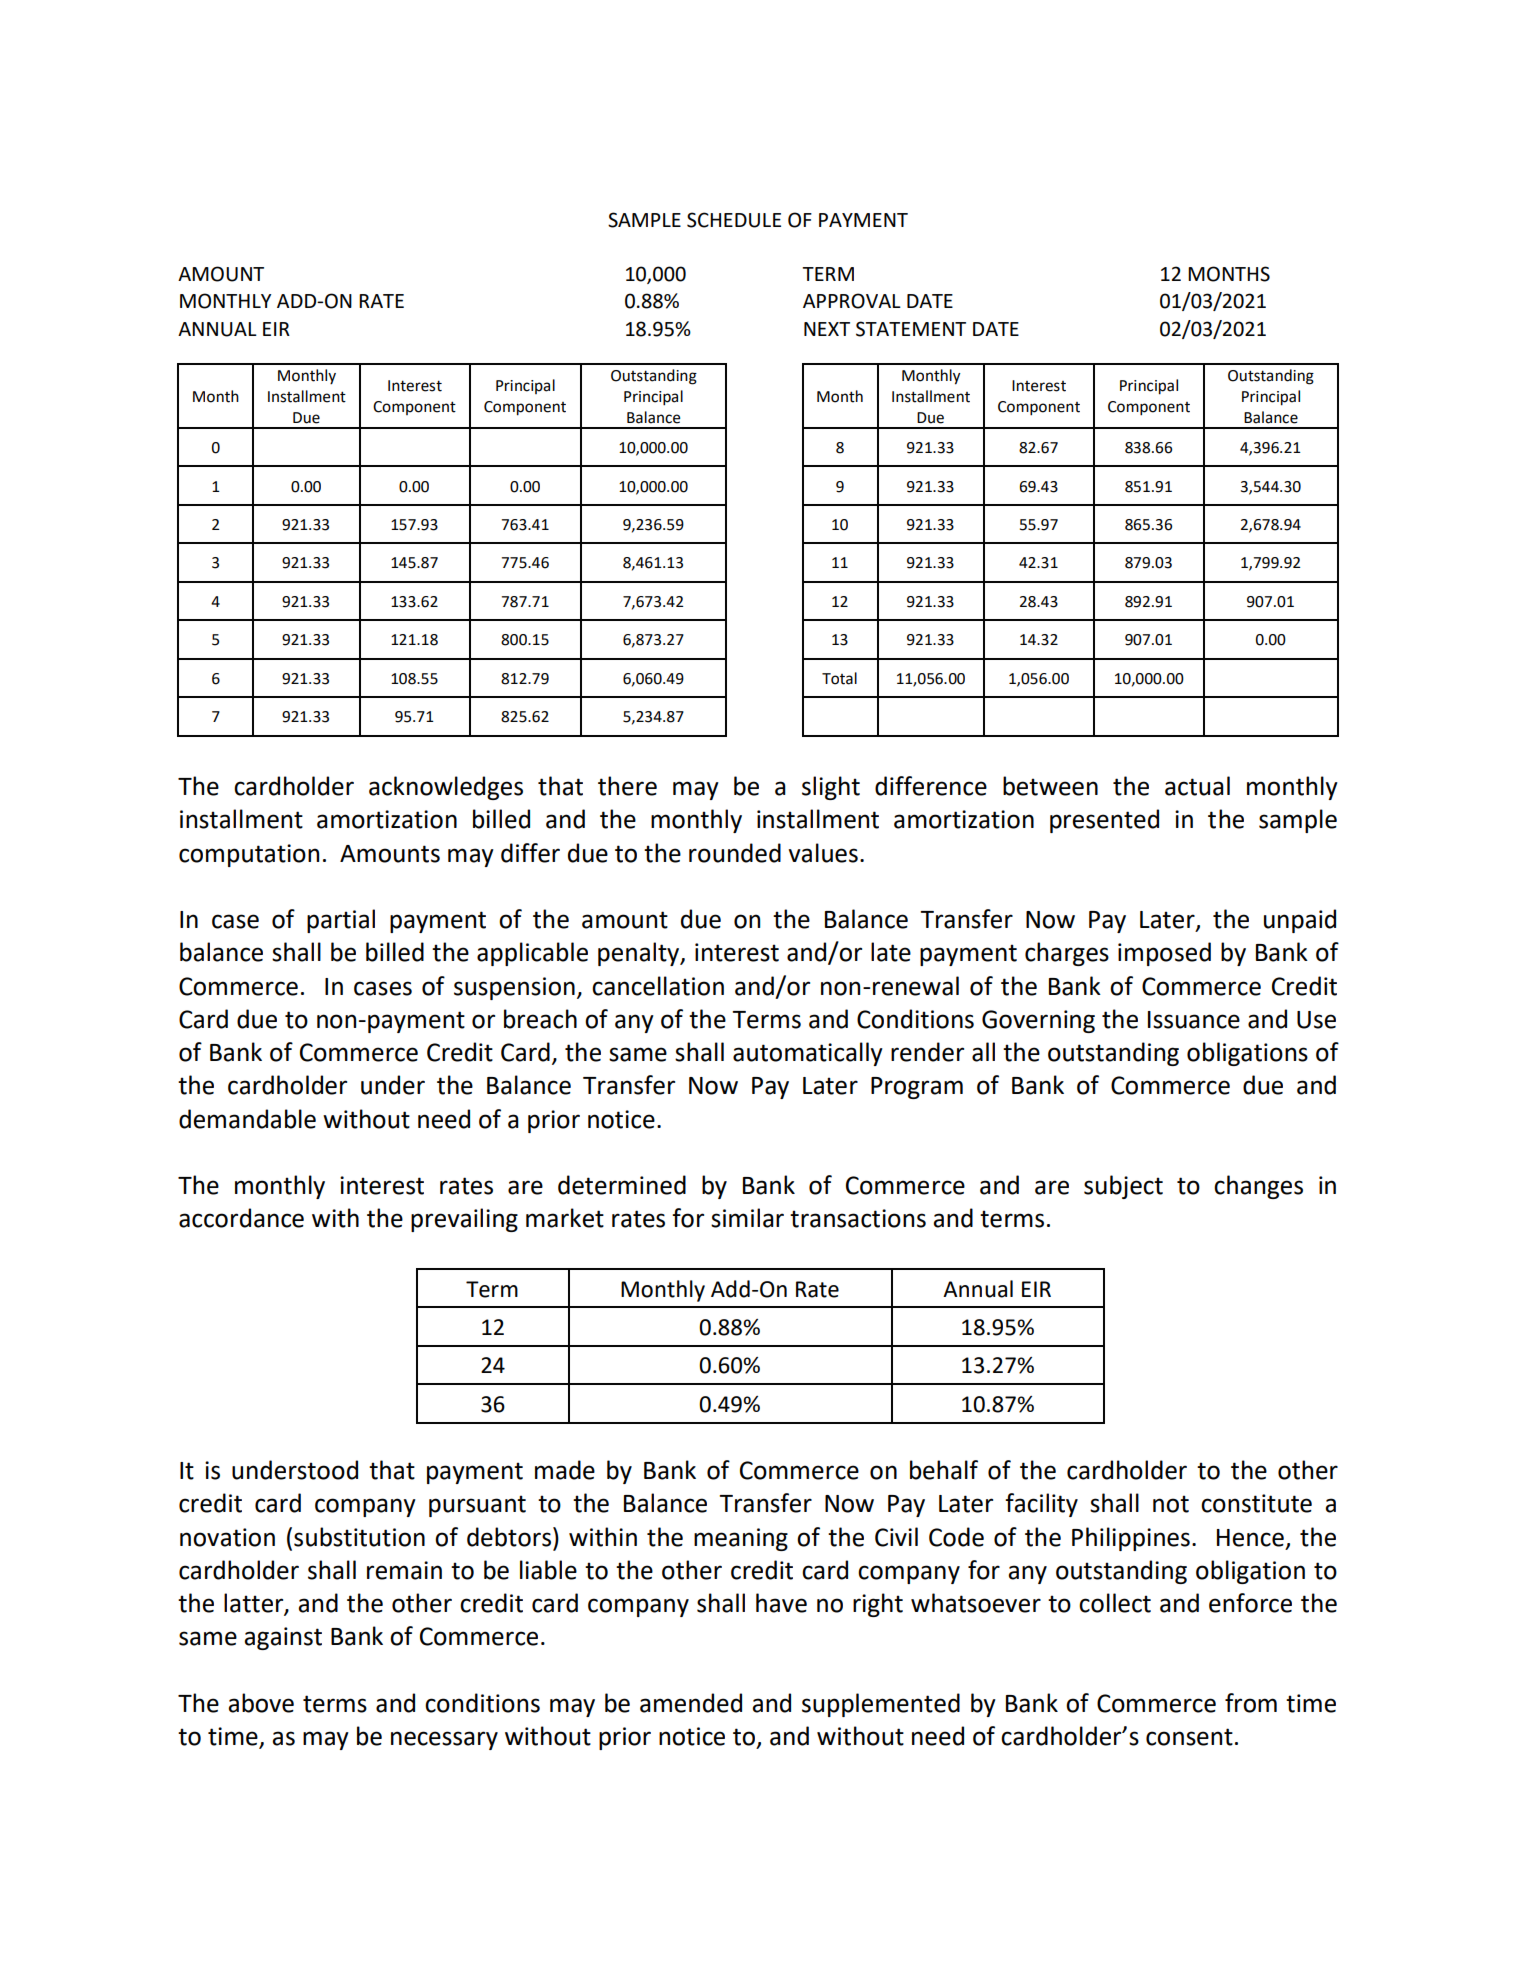 The width and height of the image is (1516, 1962). Describe the element at coordinates (464, 1220) in the image. I see `prevailing` at that location.
